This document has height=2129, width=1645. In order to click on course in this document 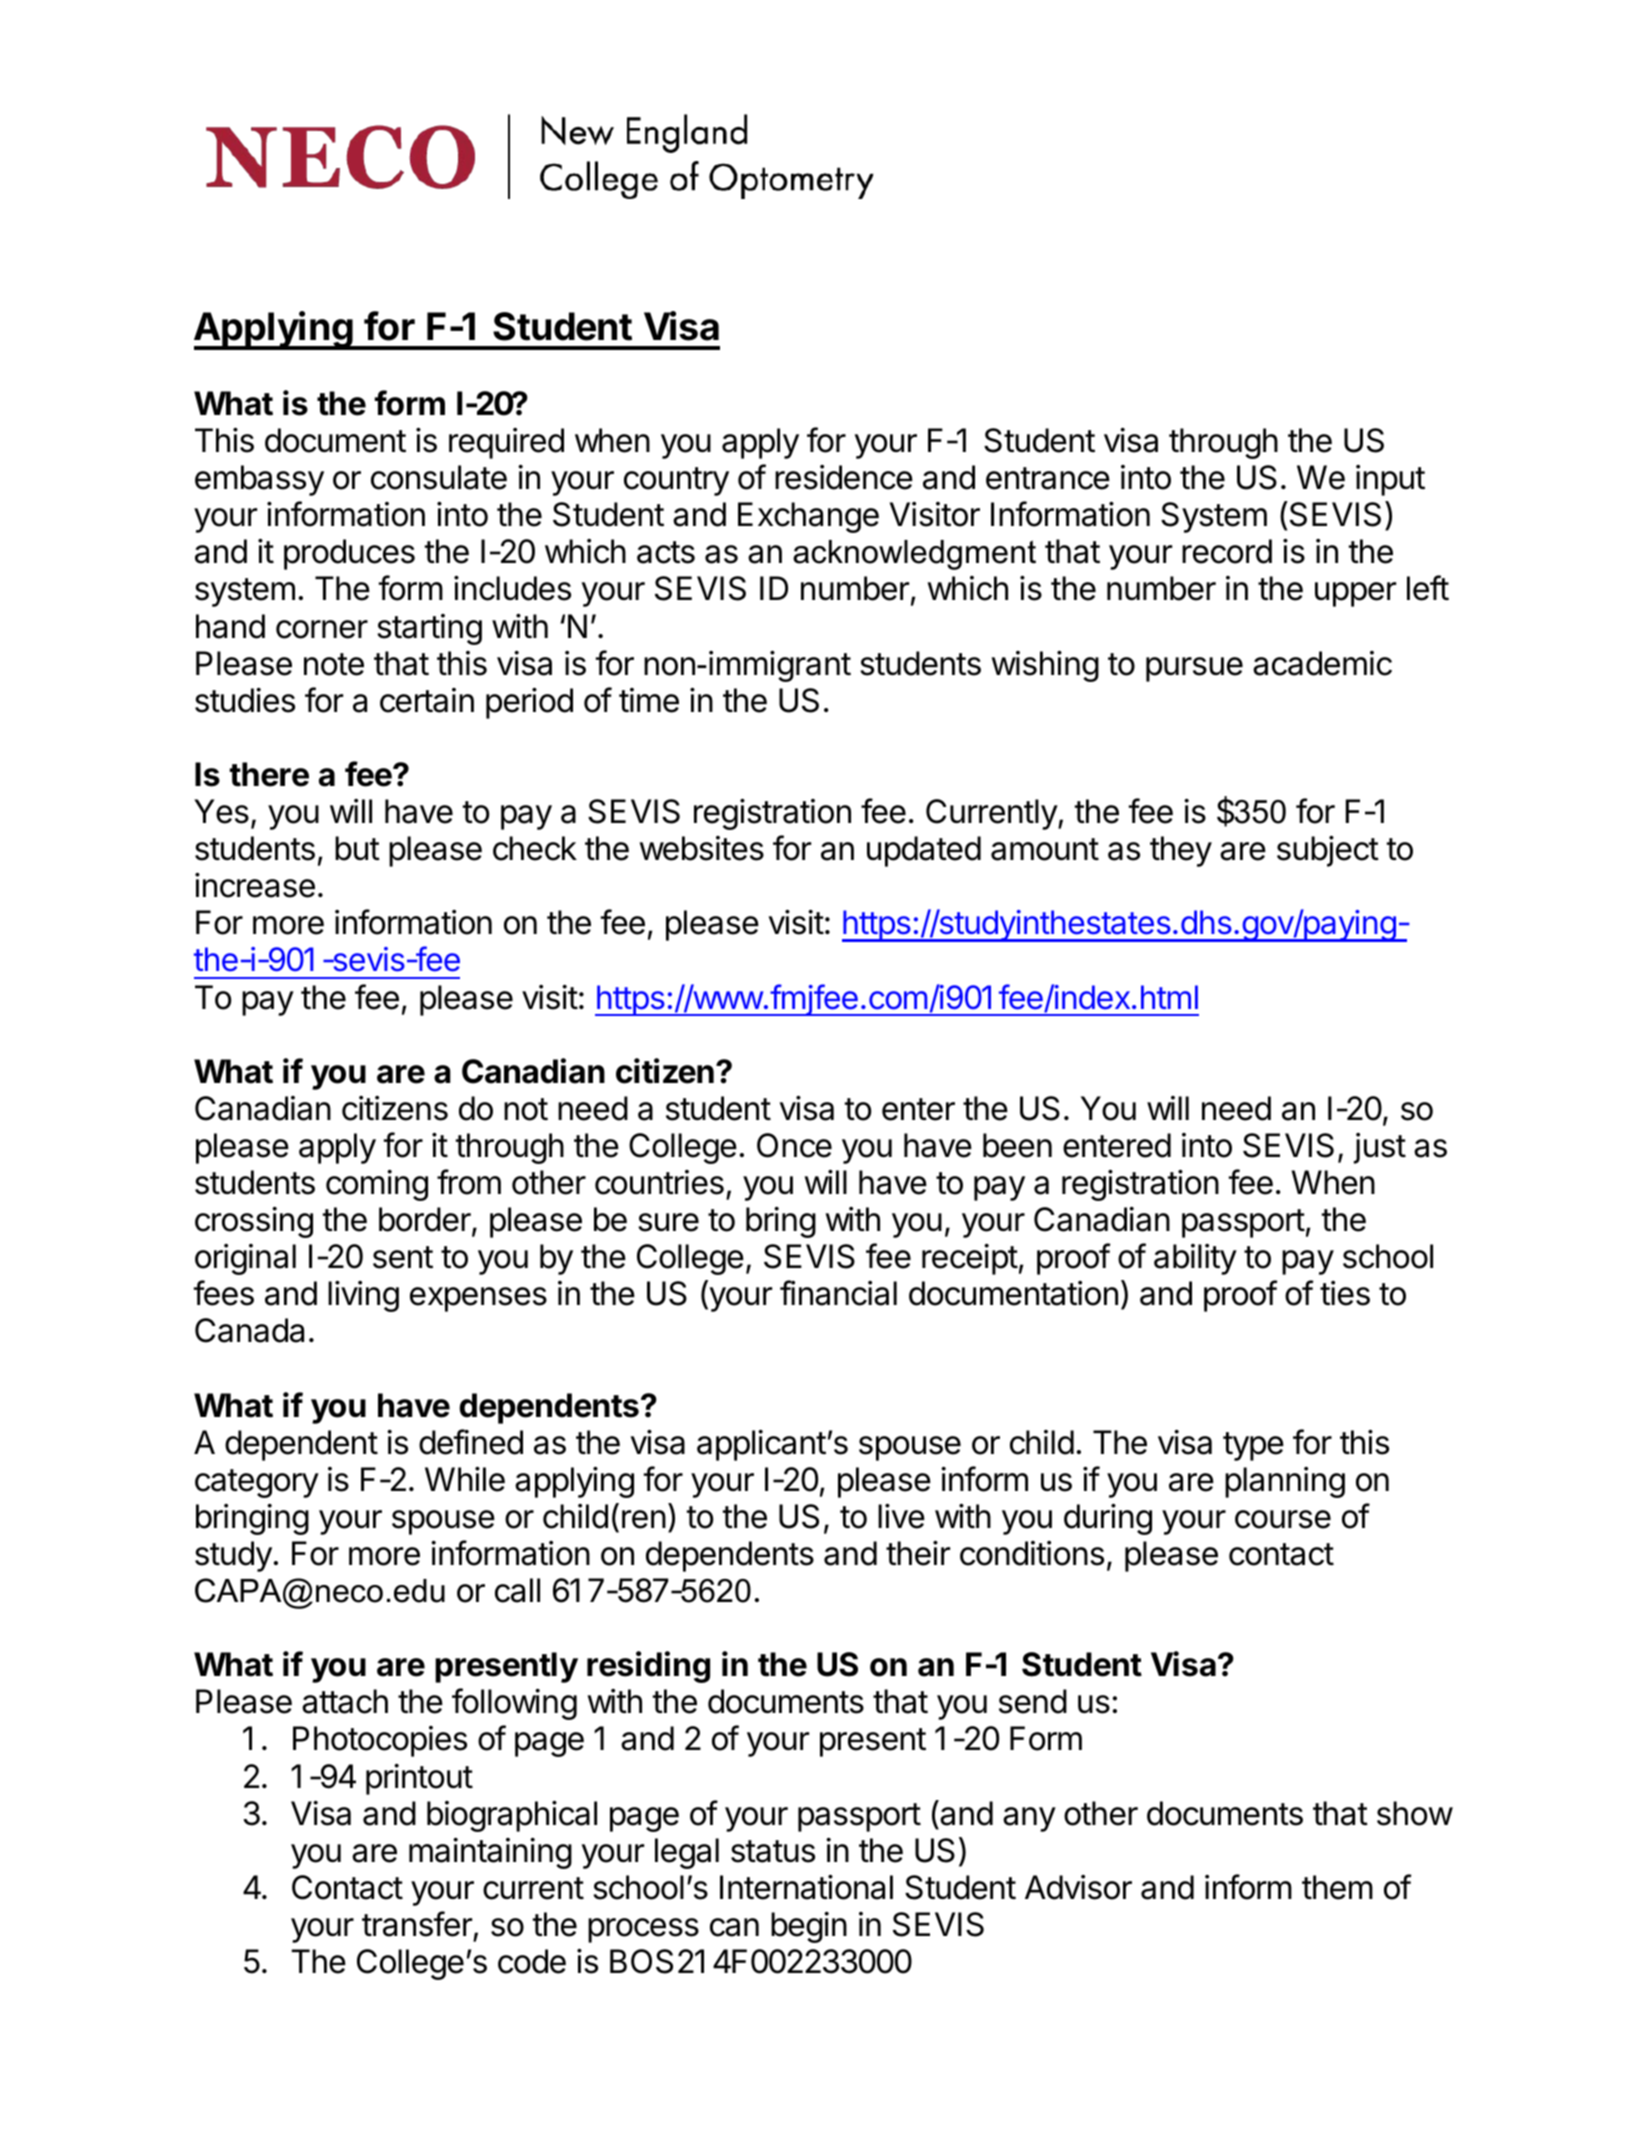, I will do `click(1283, 1519)`.
